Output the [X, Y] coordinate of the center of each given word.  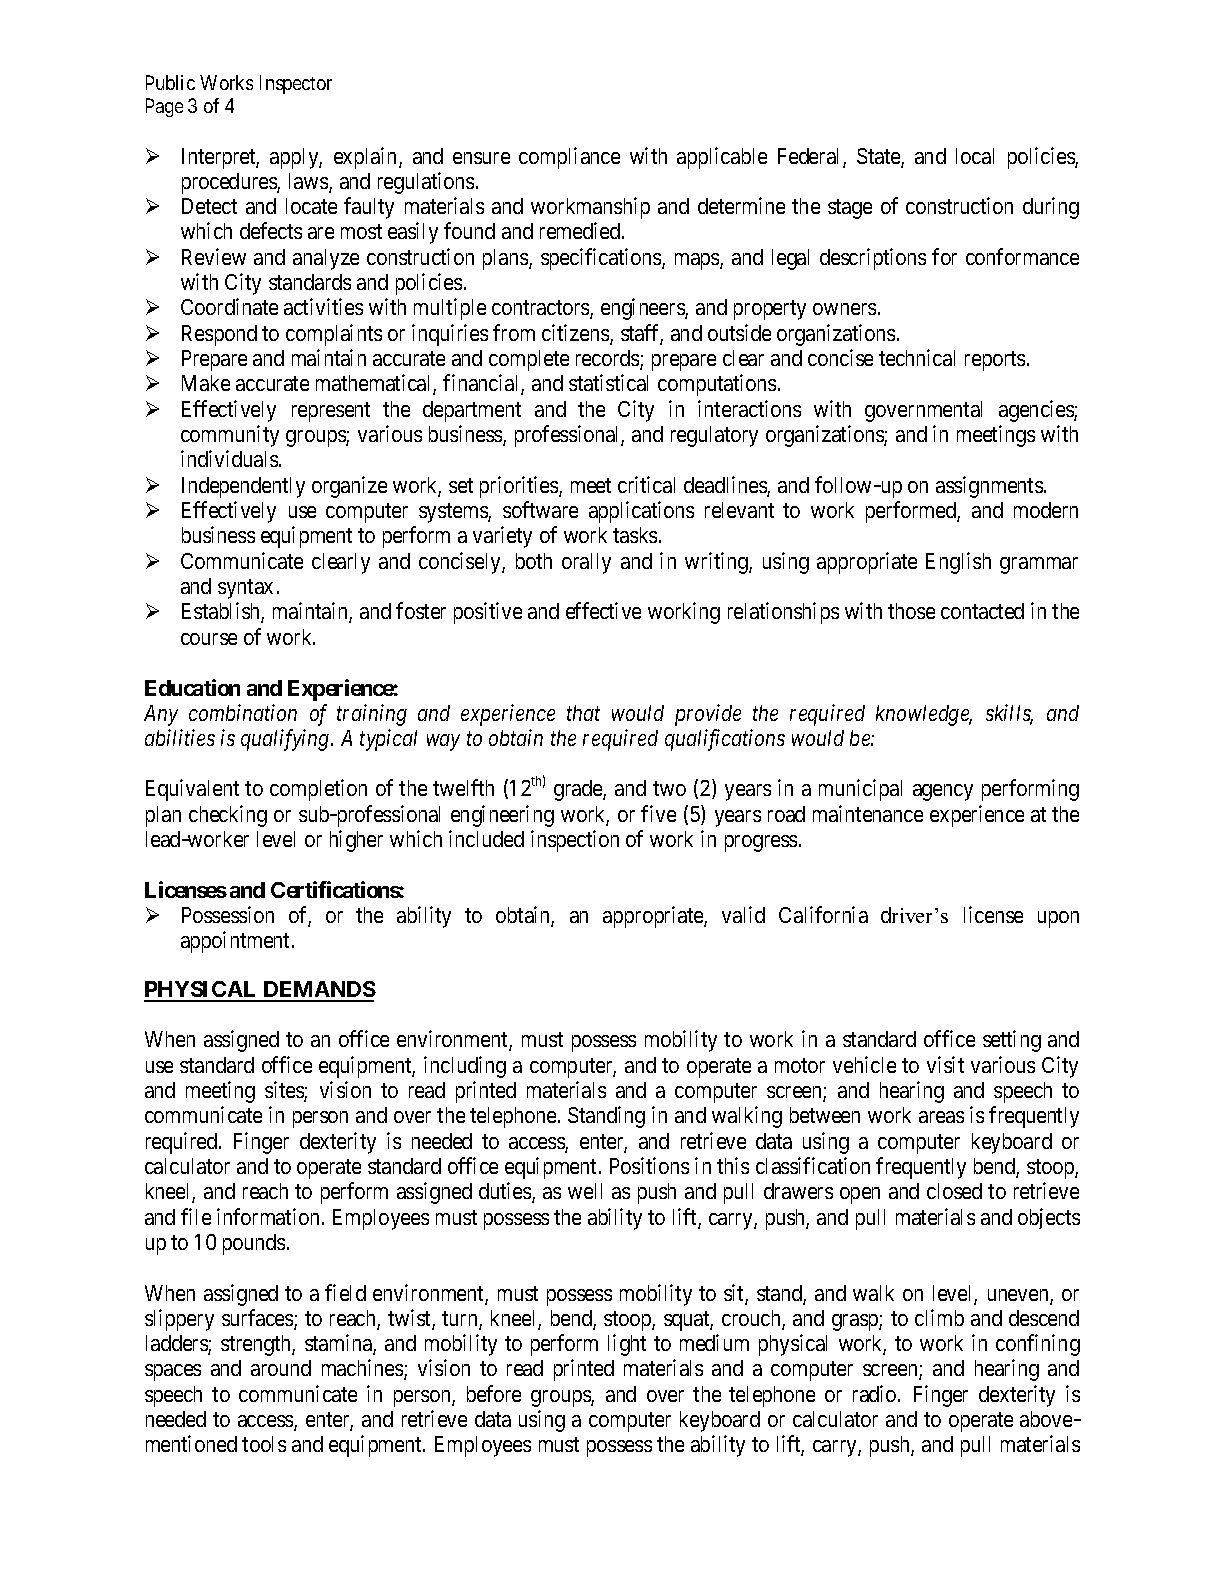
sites [285, 1091]
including [465, 1067]
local [975, 156]
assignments [989, 487]
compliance [569, 158]
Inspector [296, 84]
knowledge [924, 715]
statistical [608, 382]
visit [945, 1064]
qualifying [286, 740]
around [281, 1368]
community [230, 436]
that [583, 713]
